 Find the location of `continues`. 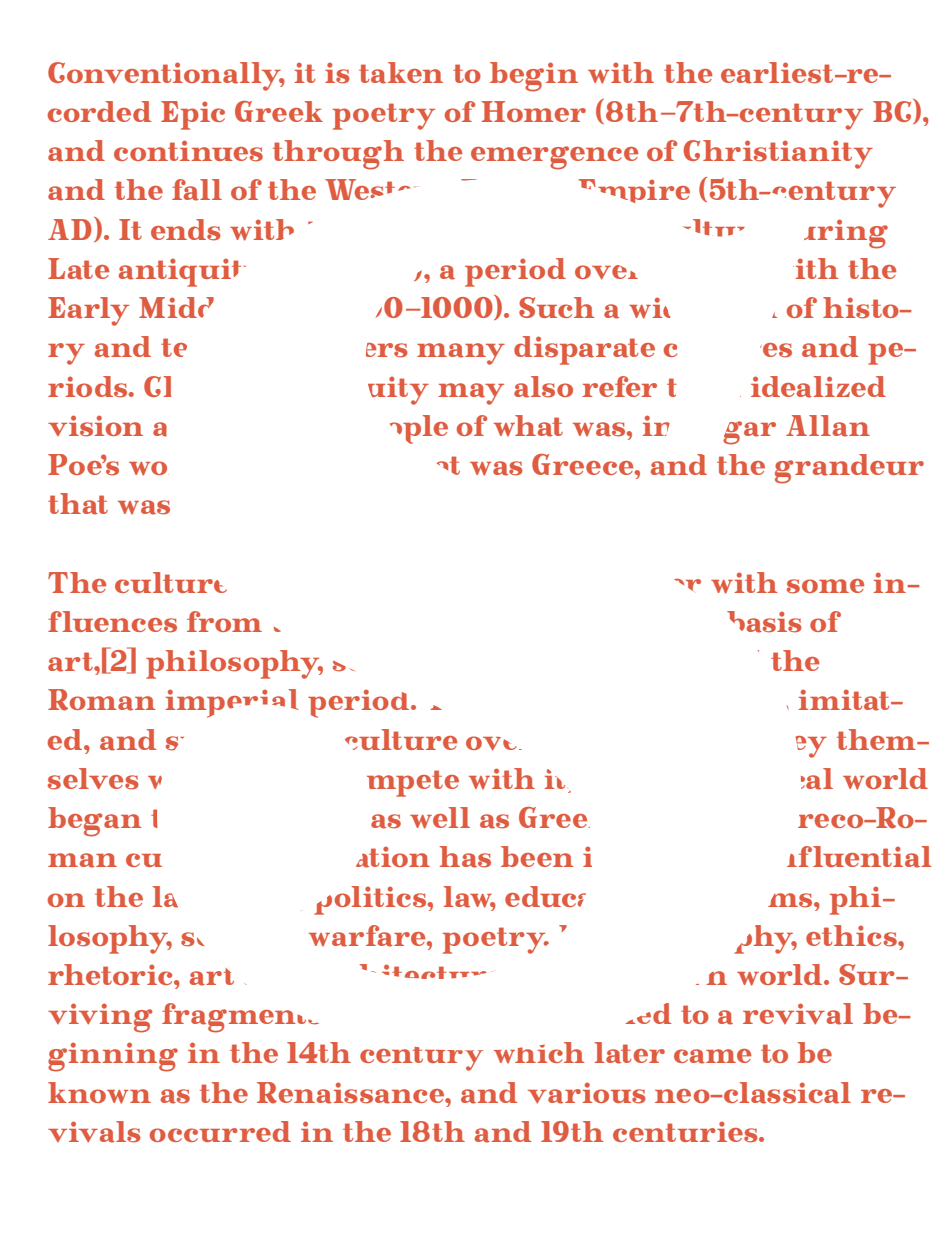

continues is located at coordinates (188, 151).
